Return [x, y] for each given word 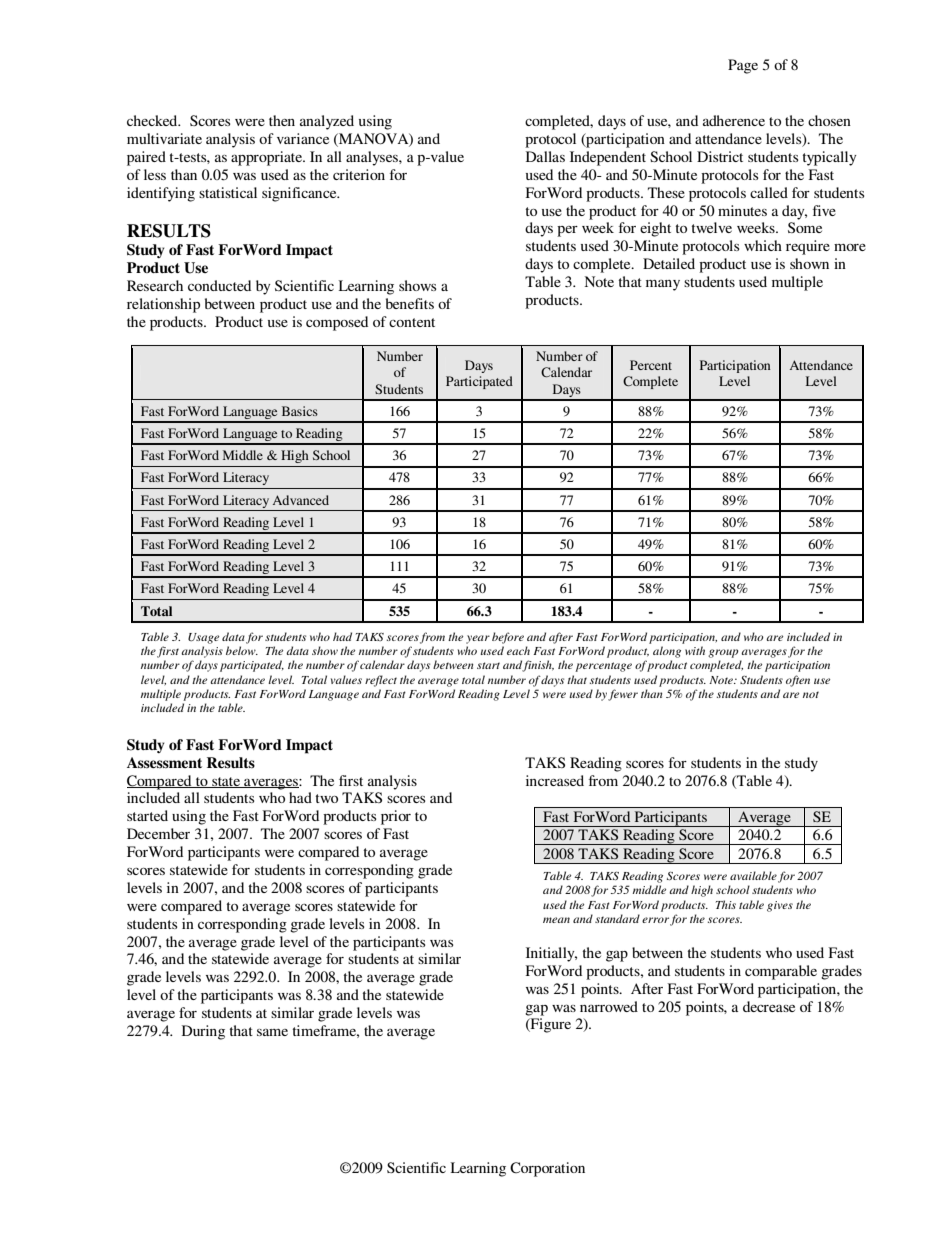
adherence [734, 120]
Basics [300, 411]
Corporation [547, 1169]
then [282, 120]
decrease [769, 1006]
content [412, 322]
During [203, 1032]
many [663, 285]
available [753, 875]
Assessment [164, 762]
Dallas [545, 156]
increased [555, 780]
